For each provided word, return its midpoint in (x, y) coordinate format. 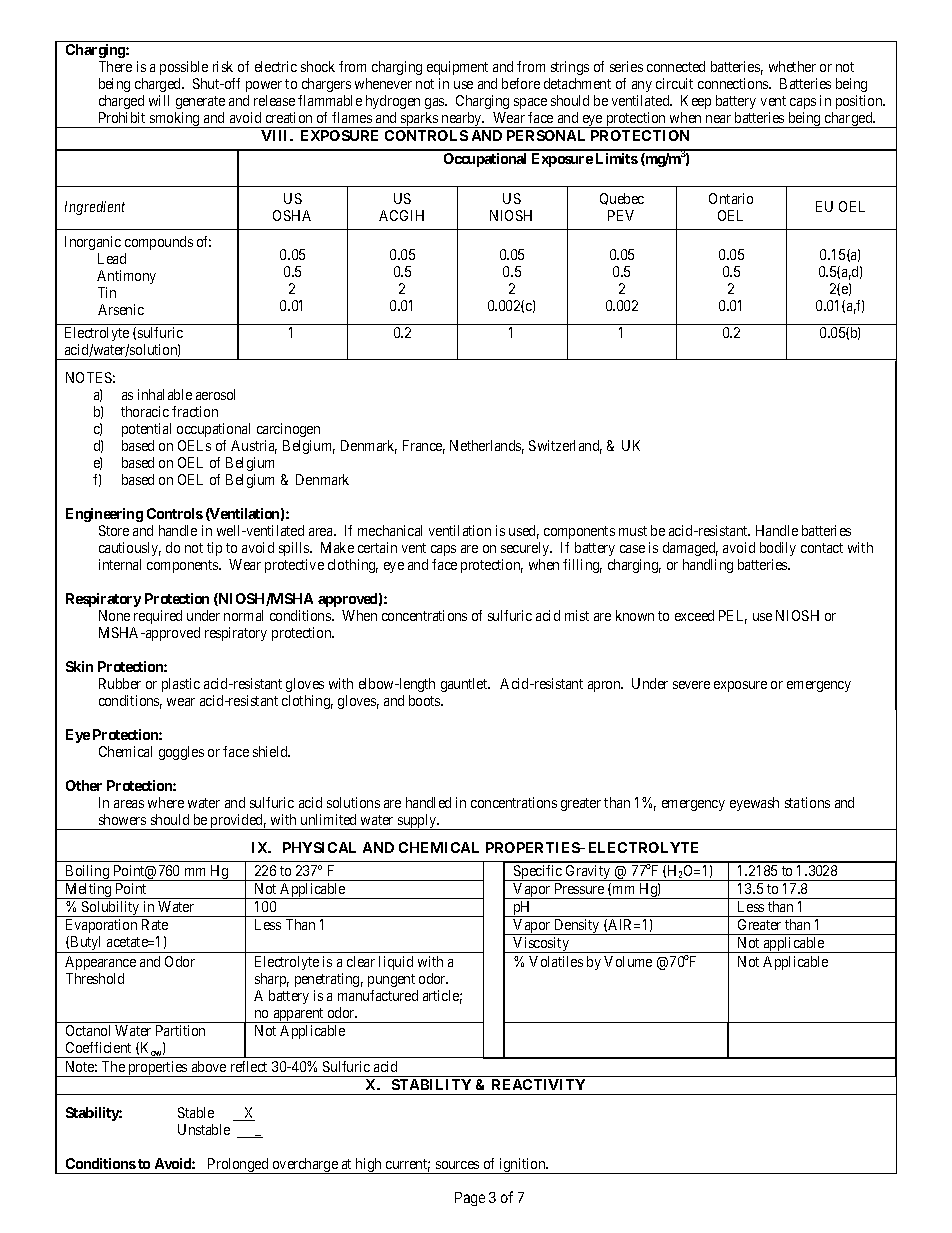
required (158, 617)
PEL (733, 617)
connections (734, 83)
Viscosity (541, 945)
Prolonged (238, 1166)
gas (435, 103)
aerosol (215, 394)
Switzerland (565, 447)
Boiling (87, 873)
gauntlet (465, 685)
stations (807, 802)
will (159, 100)
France (424, 447)
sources (457, 1165)
